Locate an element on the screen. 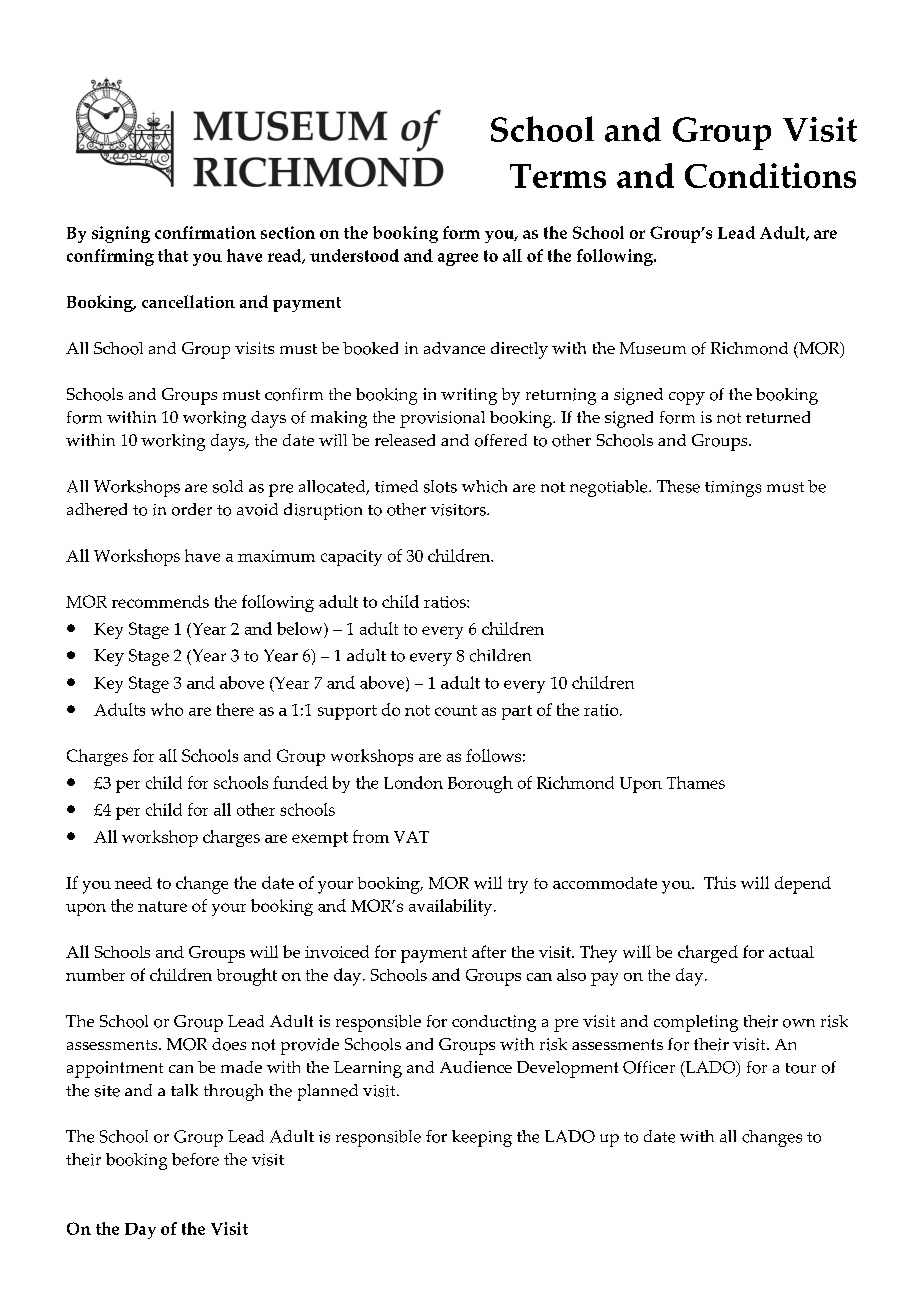 This screenshot has height=1308, width=924. Conditions is located at coordinates (770, 175).
